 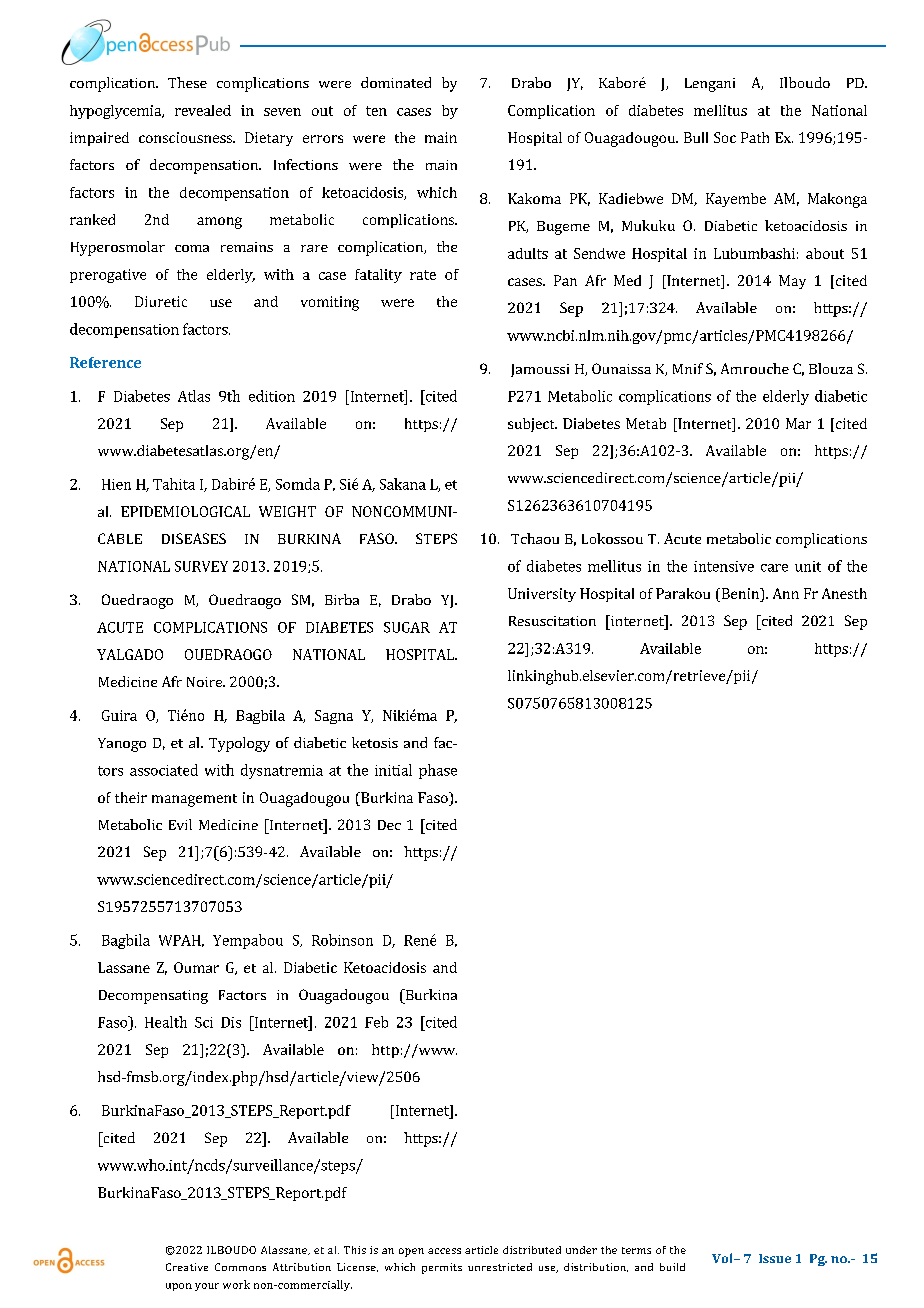 I want to click on consciousness, so click(x=186, y=137).
